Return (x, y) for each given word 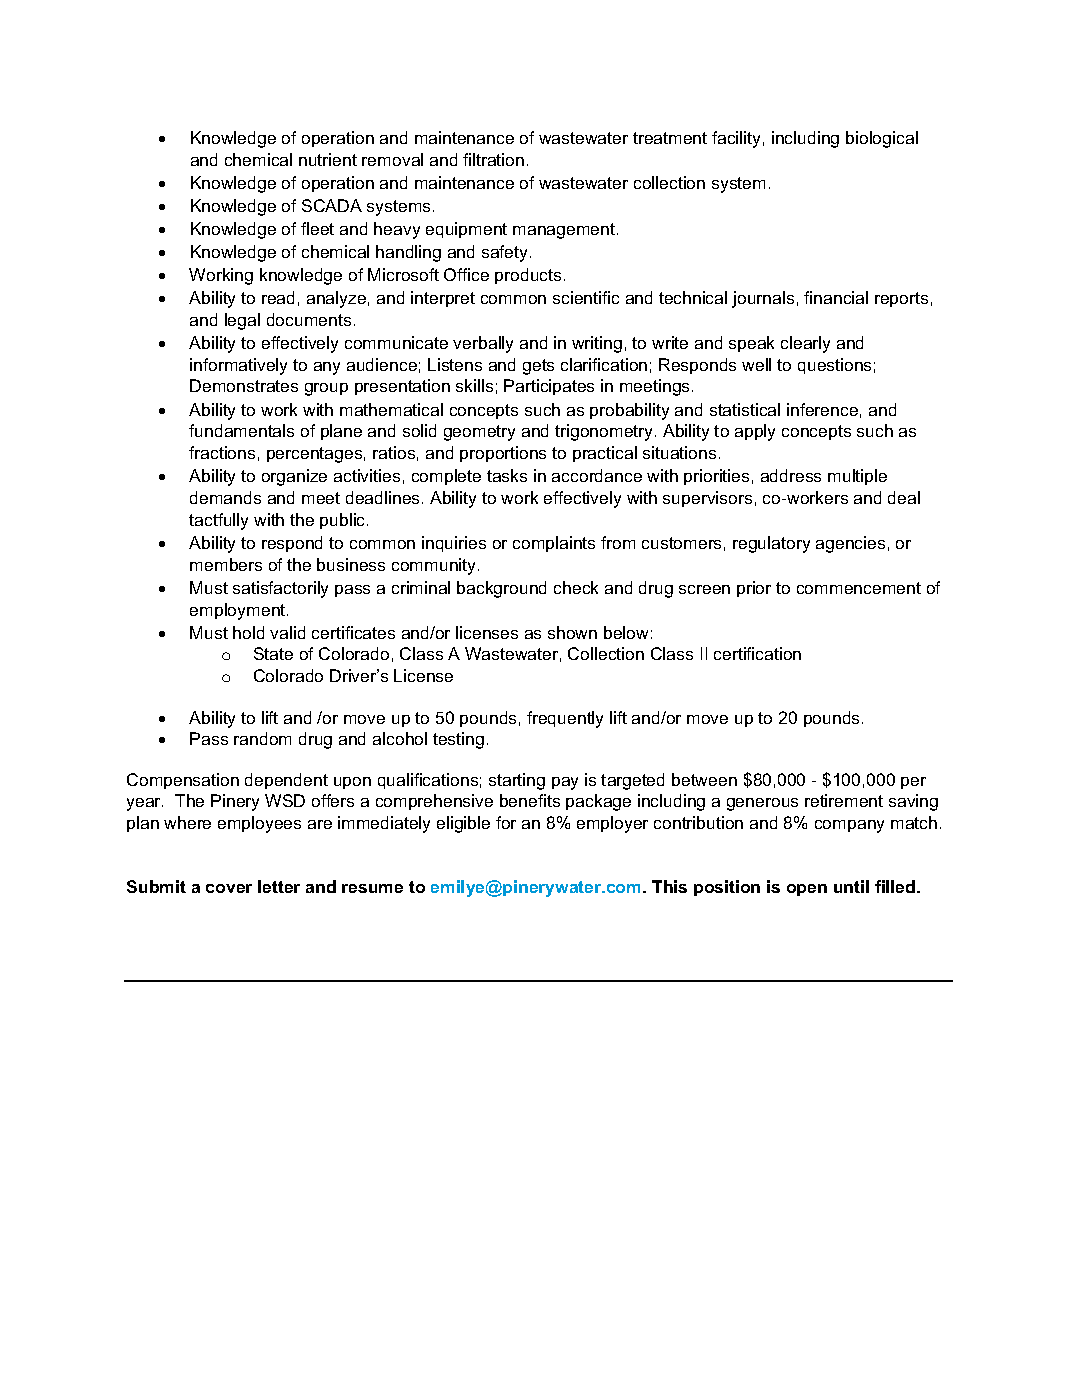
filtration (493, 159)
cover (229, 888)
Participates (549, 387)
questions (834, 366)
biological (882, 139)
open (807, 890)
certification (757, 653)
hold (248, 632)
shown (572, 632)
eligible (463, 824)
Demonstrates (244, 385)
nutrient (328, 159)
